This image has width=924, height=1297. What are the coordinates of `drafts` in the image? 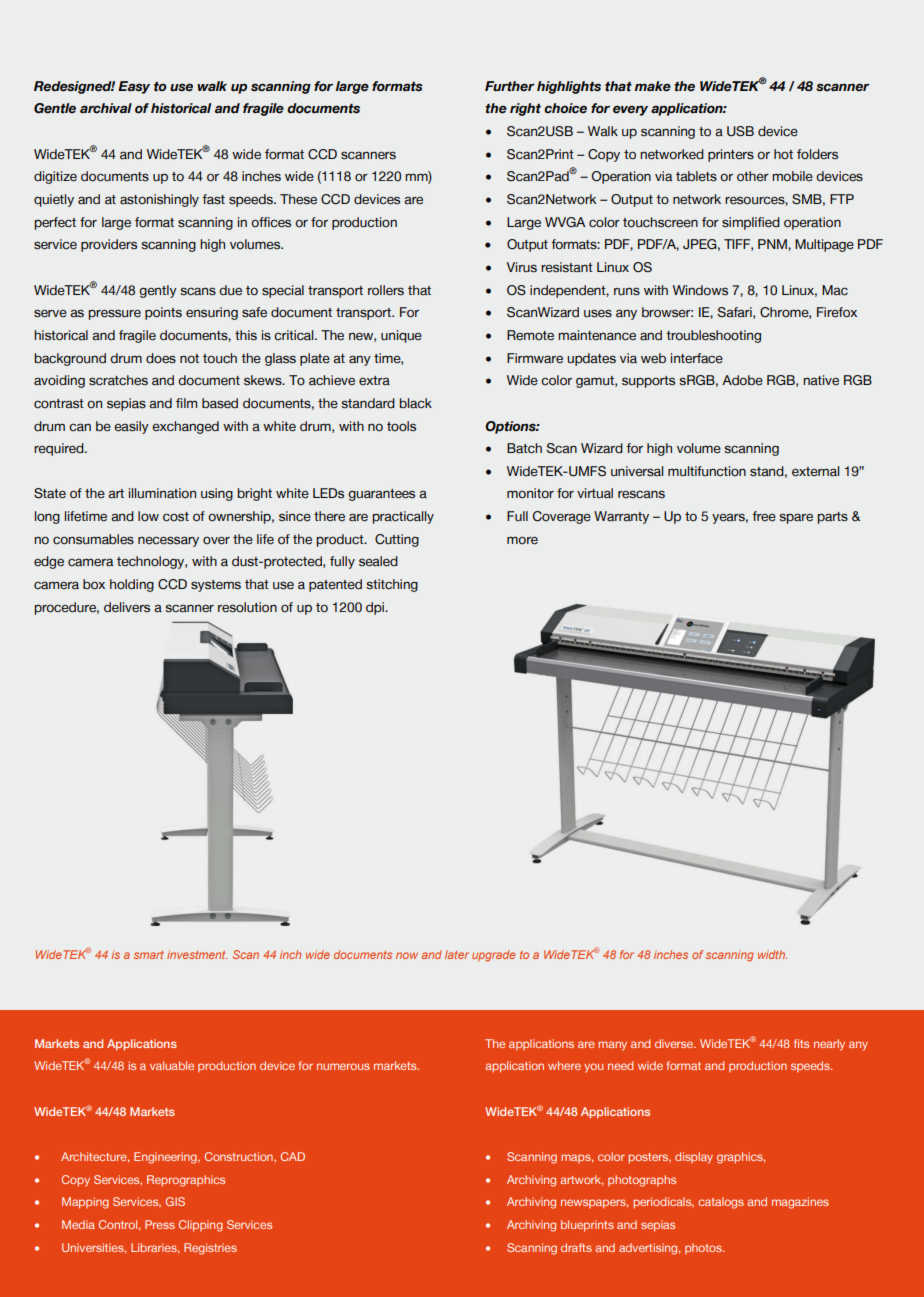 It's located at (576, 1247).
